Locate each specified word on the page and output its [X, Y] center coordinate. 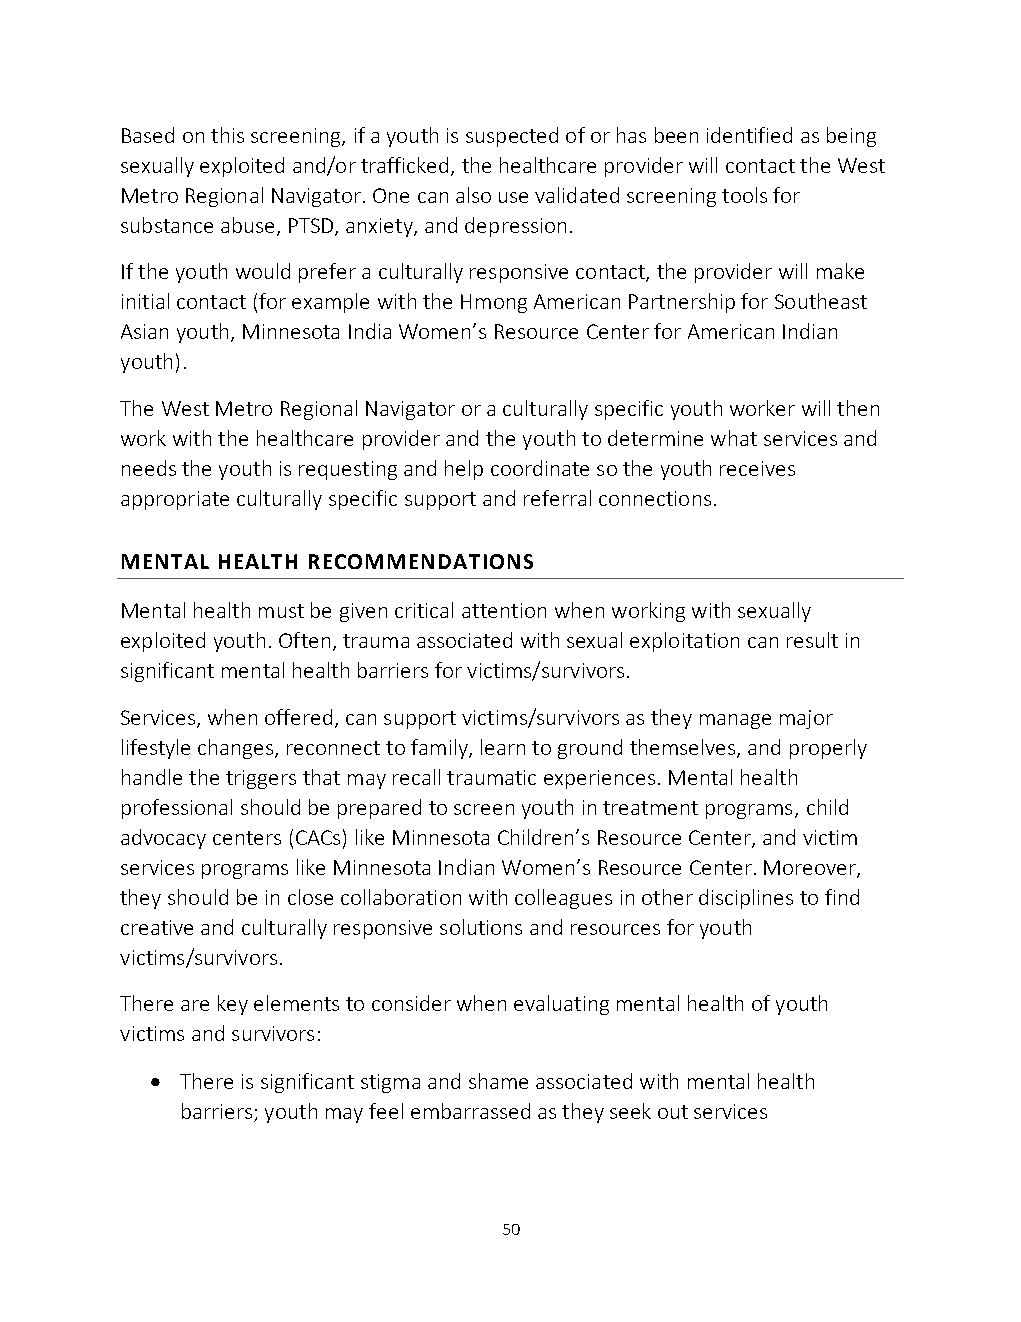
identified [749, 135]
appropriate [175, 500]
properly [828, 749]
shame [498, 1081]
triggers [261, 779]
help [464, 470]
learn [503, 747]
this [227, 135]
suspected [512, 137]
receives [757, 468]
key [233, 1005]
